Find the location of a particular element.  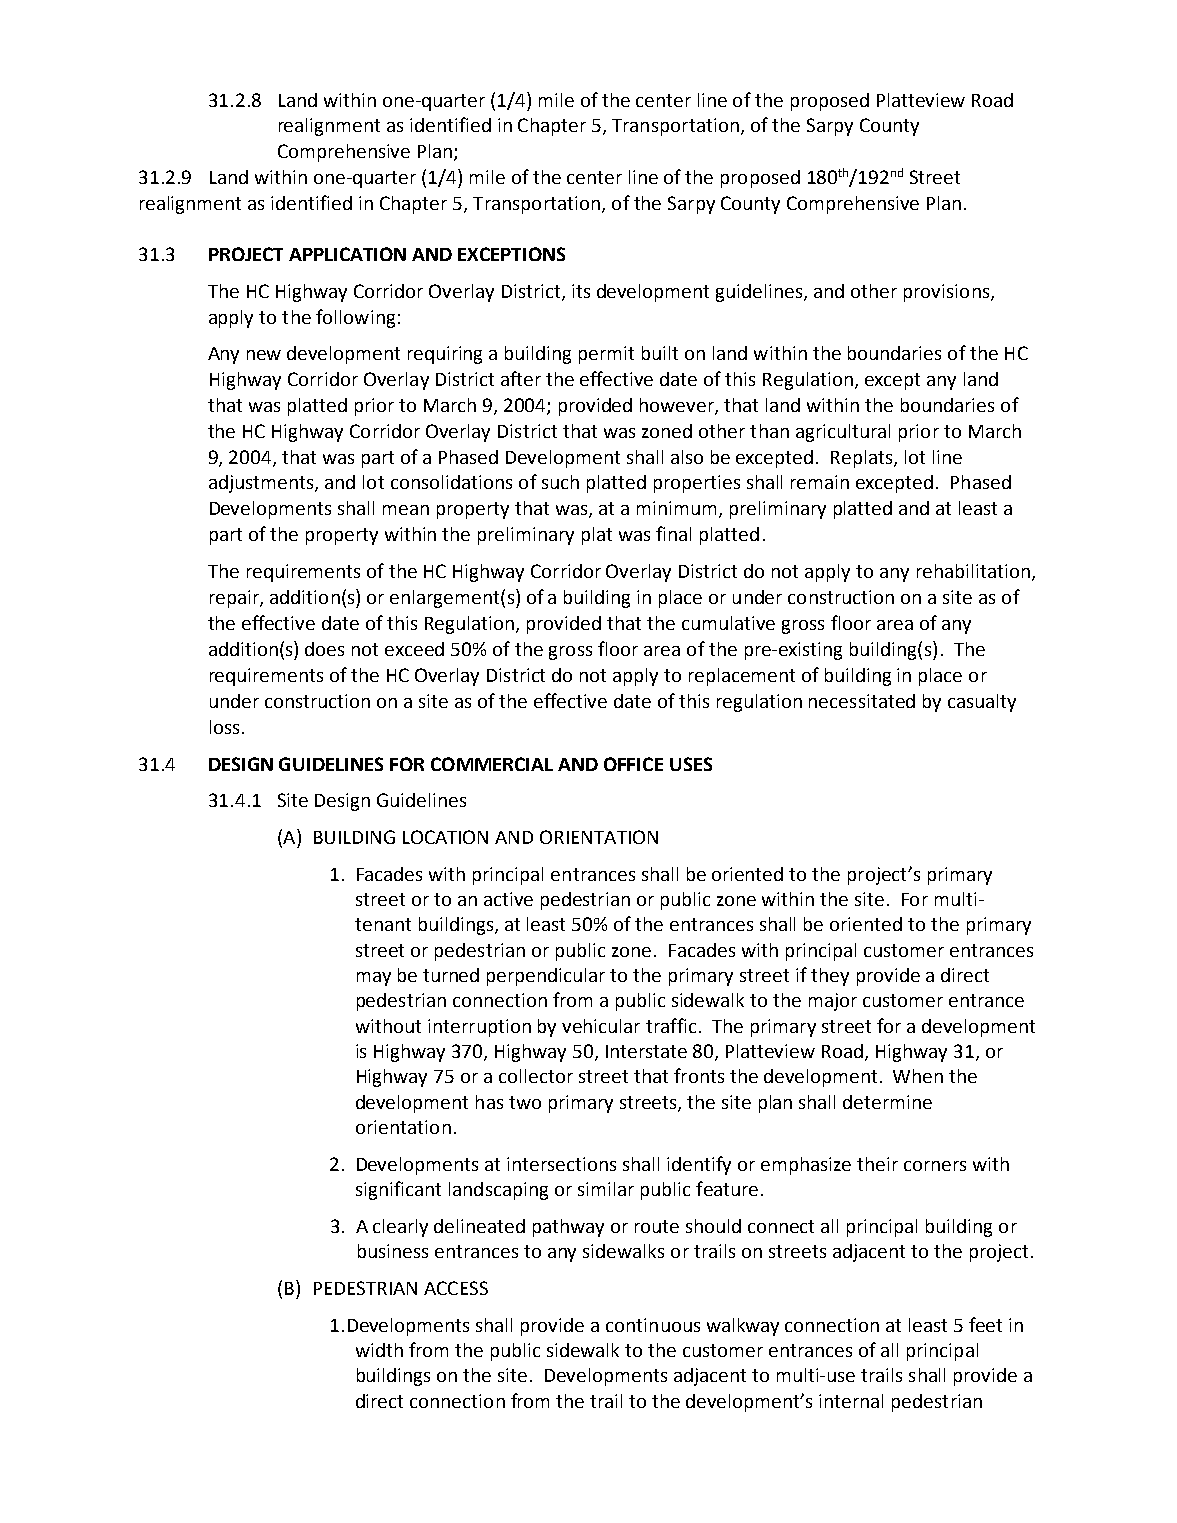

cumulative is located at coordinates (728, 623).
